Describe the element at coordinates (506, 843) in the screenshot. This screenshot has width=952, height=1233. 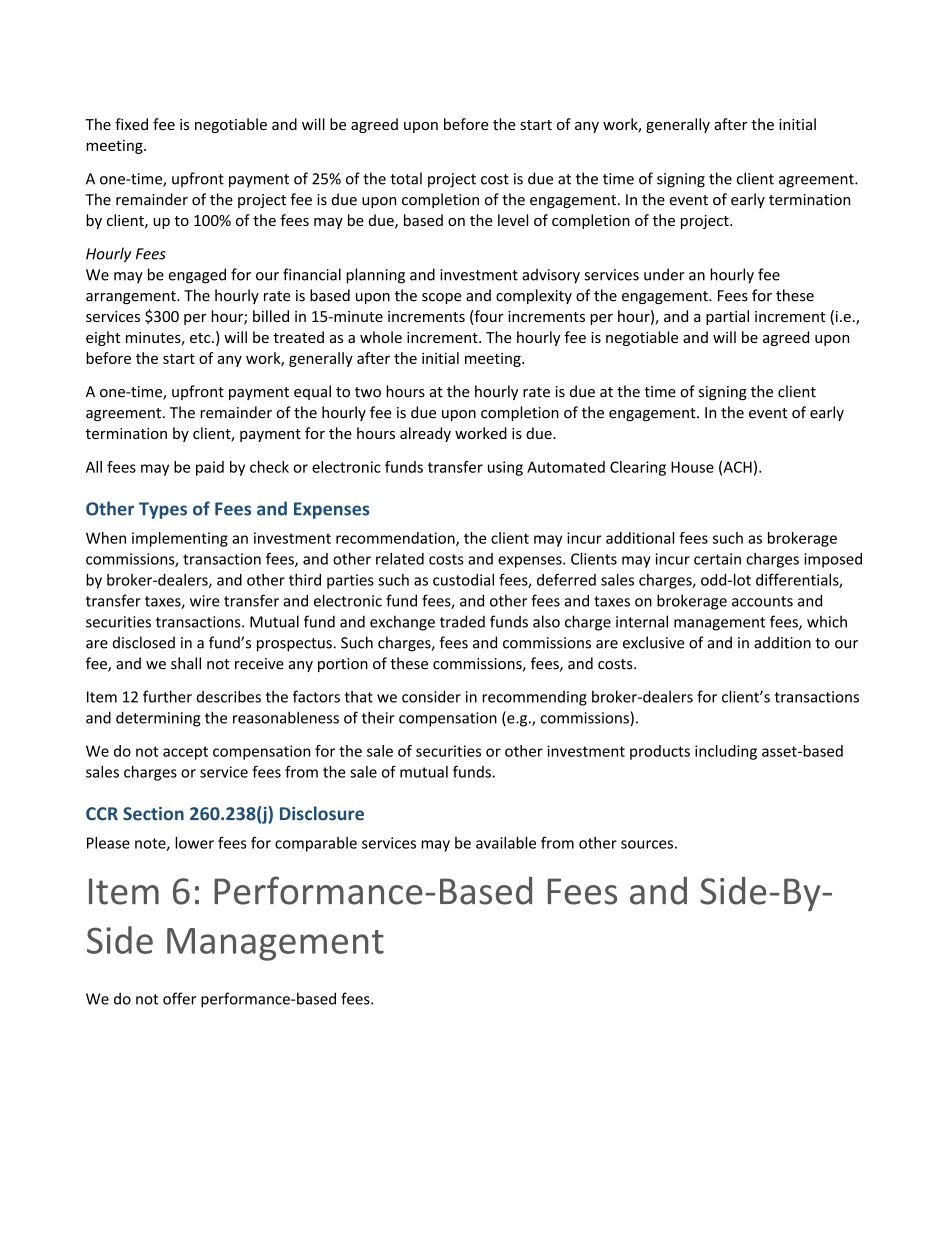
I see `available` at that location.
